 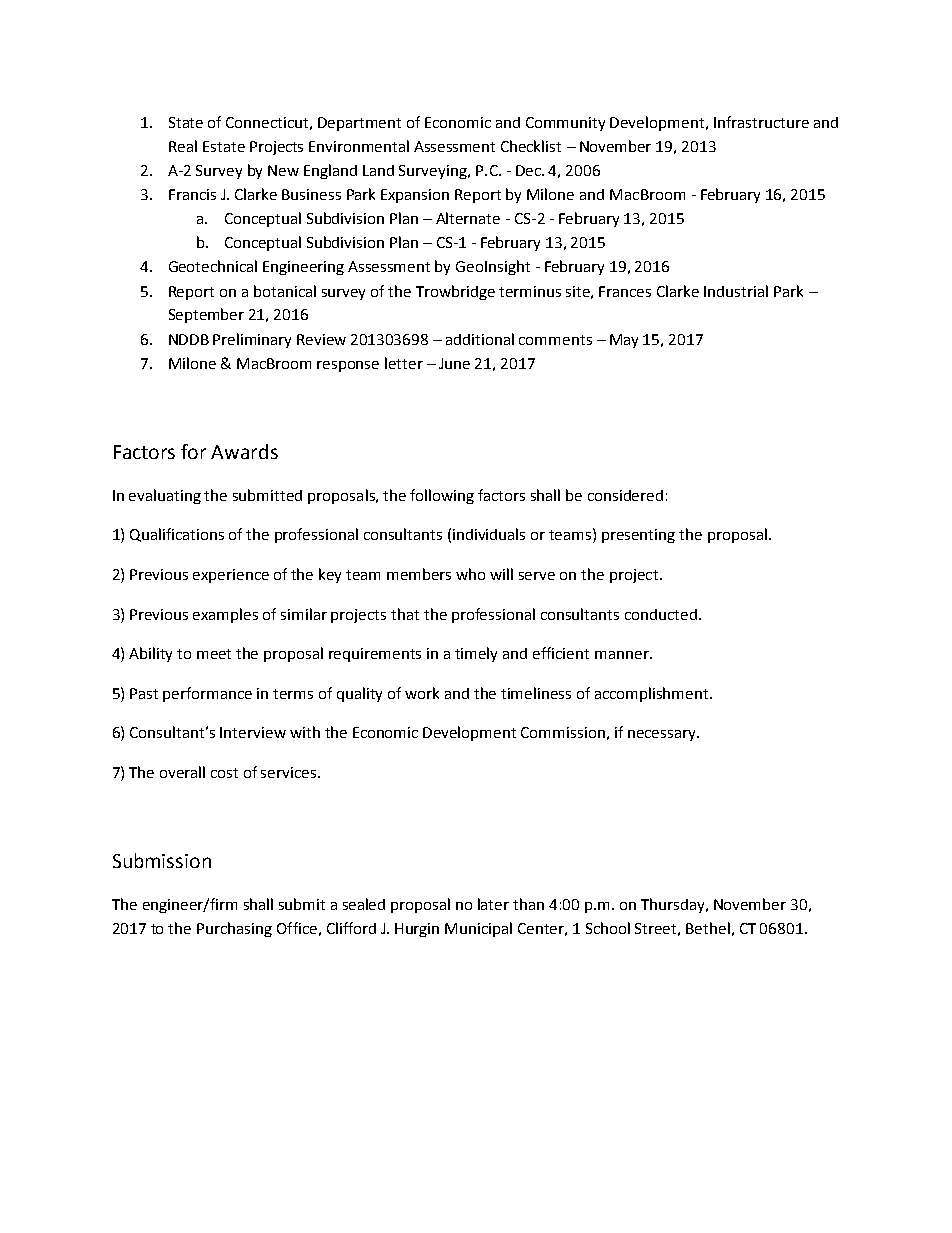 What do you see at coordinates (531, 146) in the screenshot?
I see `Checklist` at bounding box center [531, 146].
